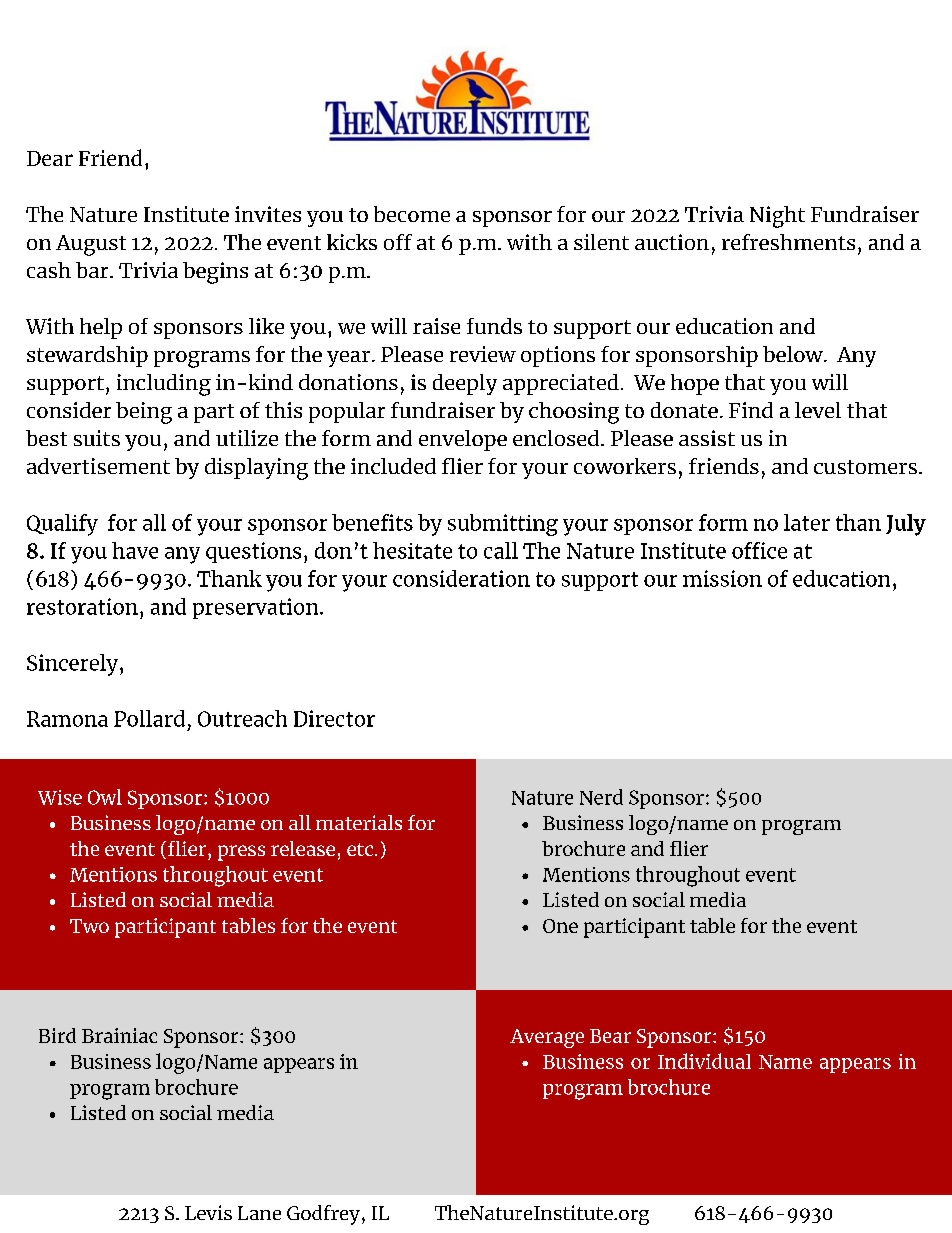 Image resolution: width=952 pixels, height=1233 pixels. I want to click on Nerd, so click(601, 797).
